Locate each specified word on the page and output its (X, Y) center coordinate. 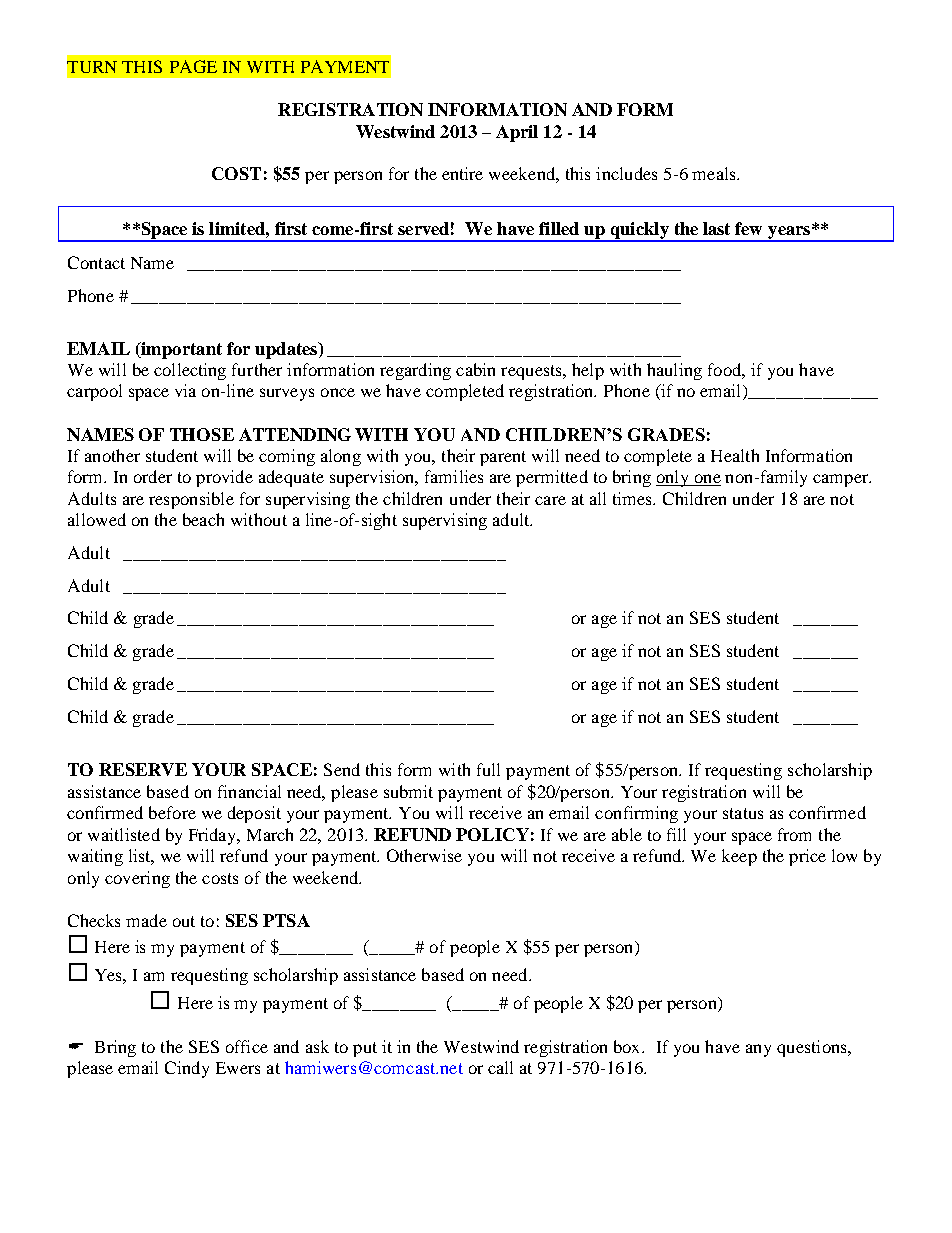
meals (715, 173)
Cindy (187, 1069)
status (743, 813)
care (550, 500)
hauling (674, 371)
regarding (415, 371)
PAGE (193, 66)
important (180, 350)
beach (203, 519)
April (517, 133)
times (633, 498)
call (500, 1067)
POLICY (492, 834)
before (172, 812)
